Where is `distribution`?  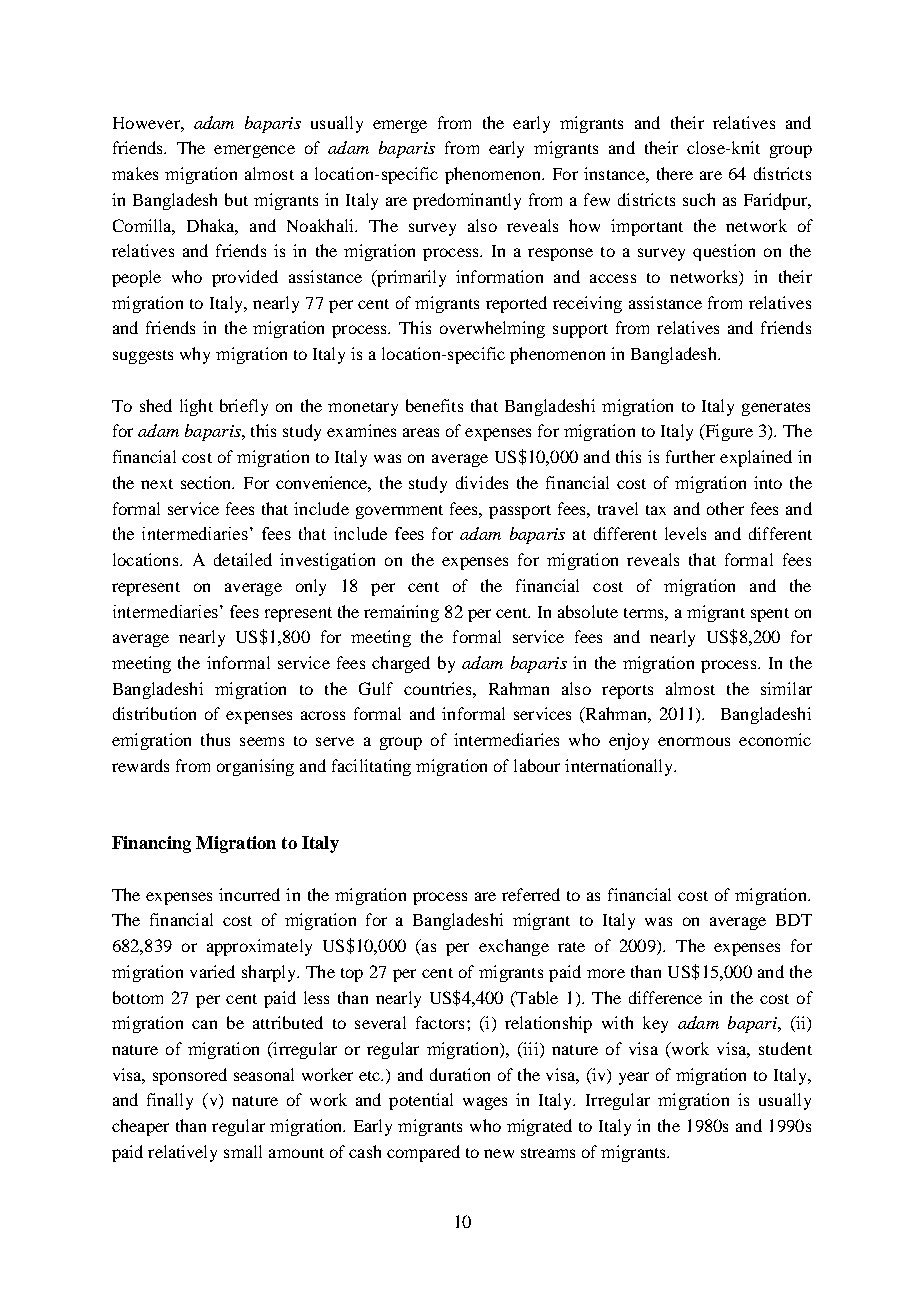 distribution is located at coordinates (154, 713).
